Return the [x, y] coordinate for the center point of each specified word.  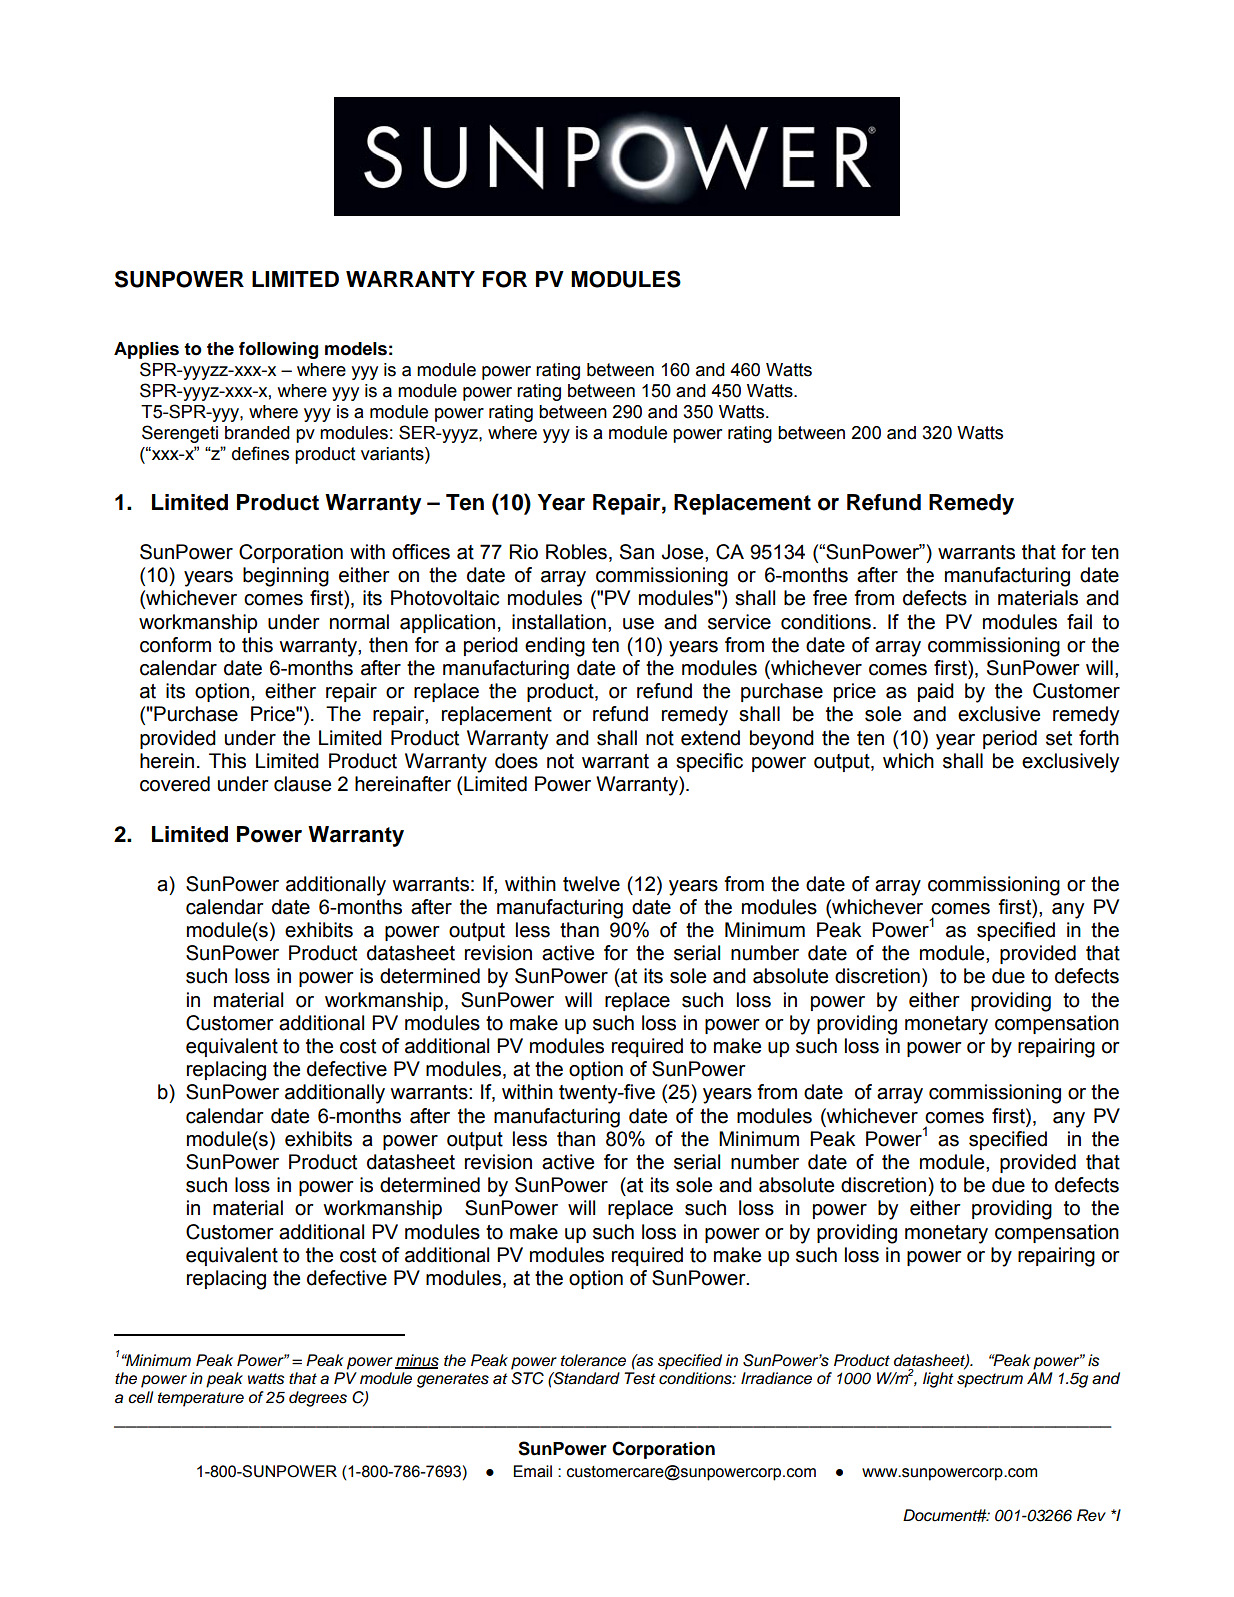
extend [710, 738]
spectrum [990, 1380]
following [278, 350]
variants [393, 455]
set [1059, 738]
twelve [591, 884]
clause [302, 784]
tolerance [593, 1360]
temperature [201, 1399]
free [830, 598]
